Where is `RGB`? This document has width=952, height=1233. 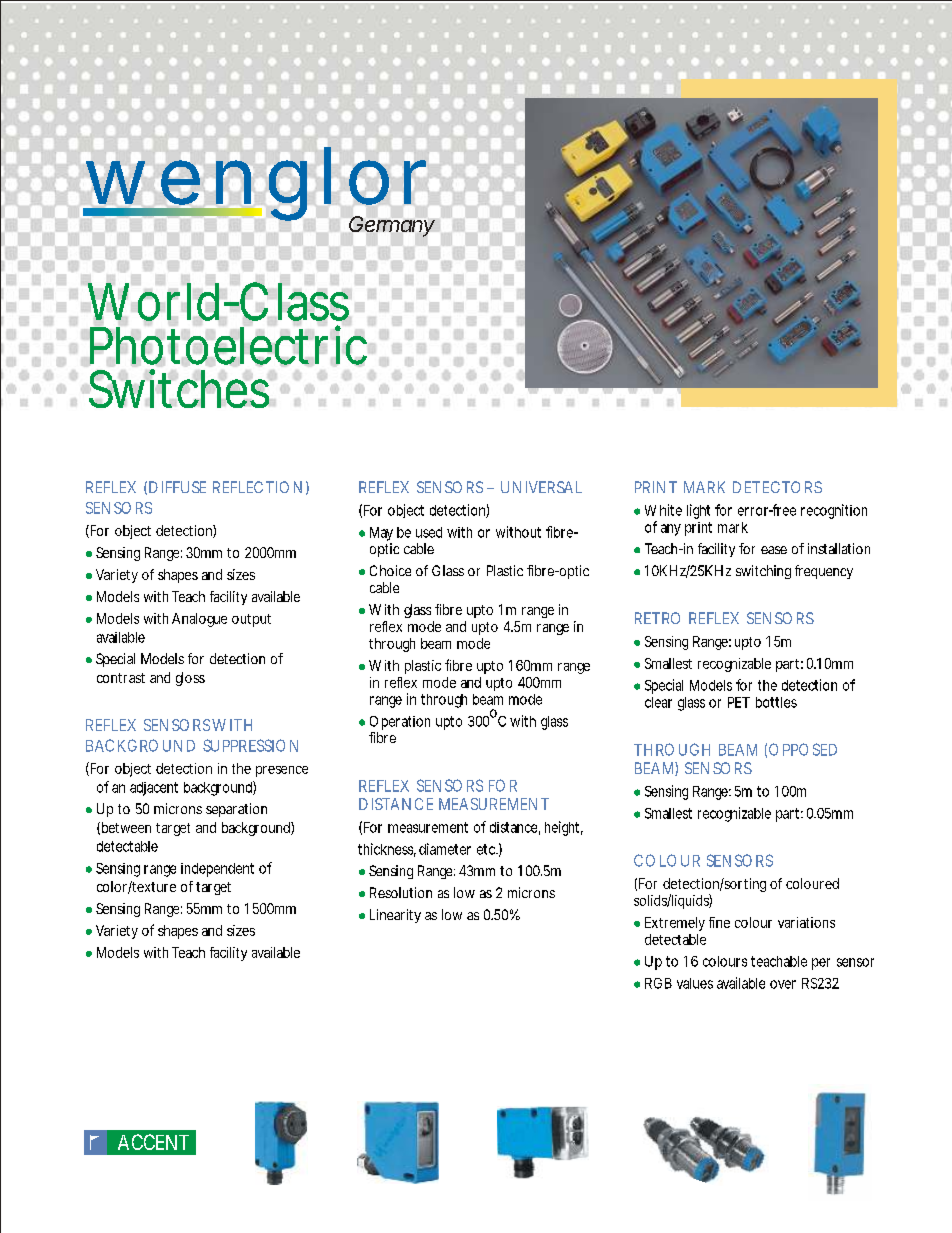
RGB is located at coordinates (658, 983).
